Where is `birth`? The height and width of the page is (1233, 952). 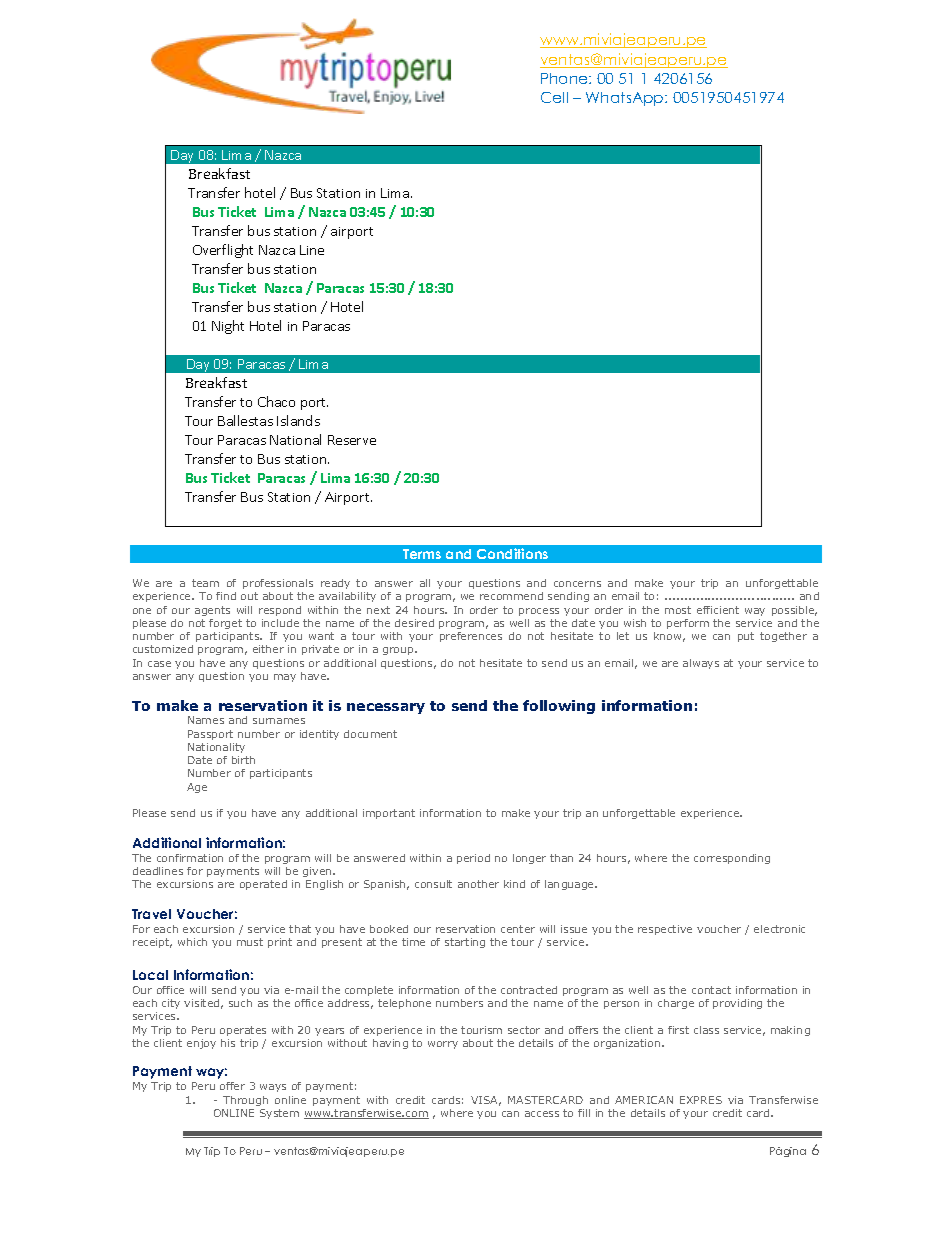 birth is located at coordinates (243, 760).
